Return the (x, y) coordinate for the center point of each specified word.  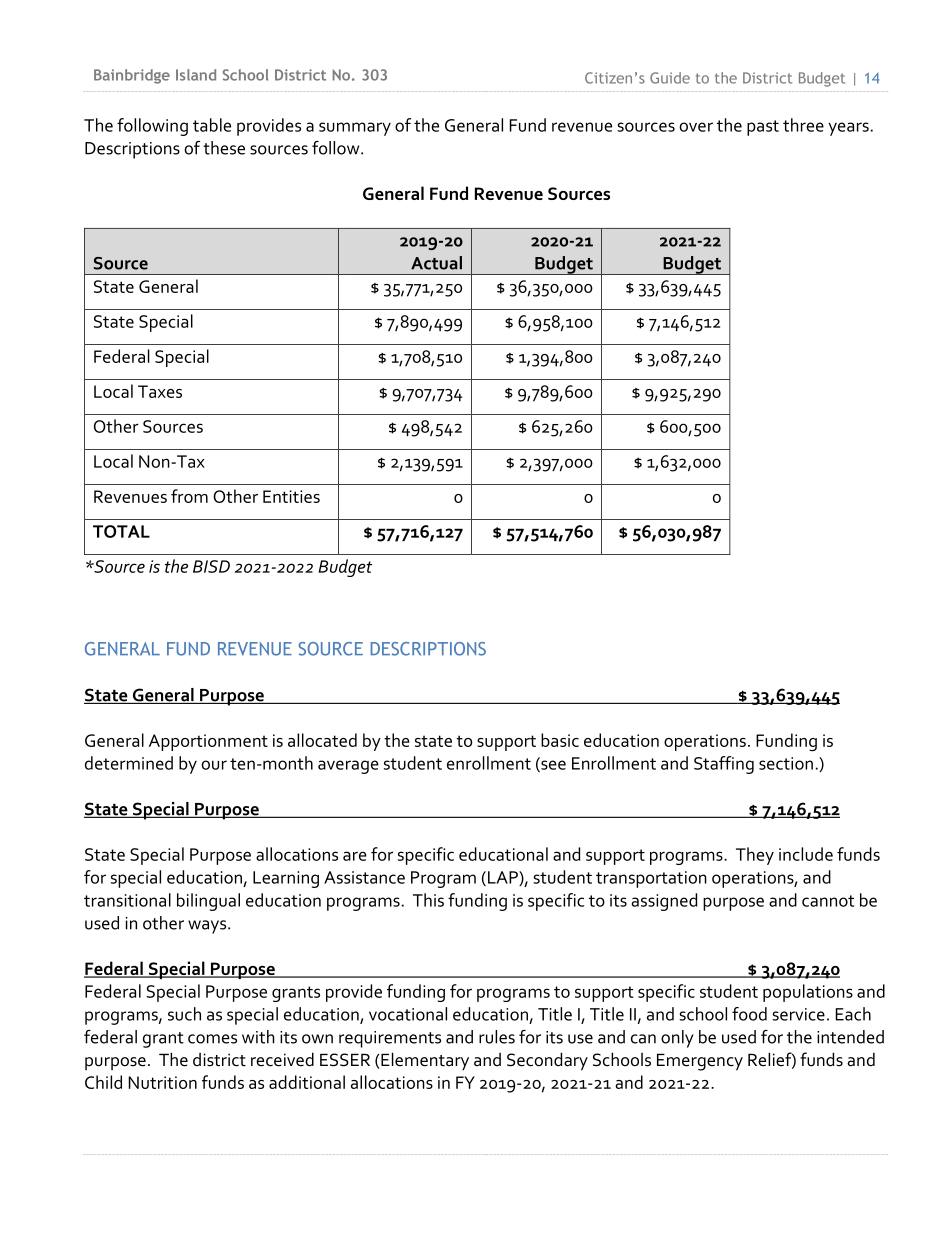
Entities (291, 496)
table (212, 125)
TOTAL (121, 531)
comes (212, 1039)
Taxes (160, 391)
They (755, 856)
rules (497, 1037)
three (803, 125)
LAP (504, 878)
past (763, 128)
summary (355, 129)
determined (129, 763)
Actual (436, 263)
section (786, 763)
